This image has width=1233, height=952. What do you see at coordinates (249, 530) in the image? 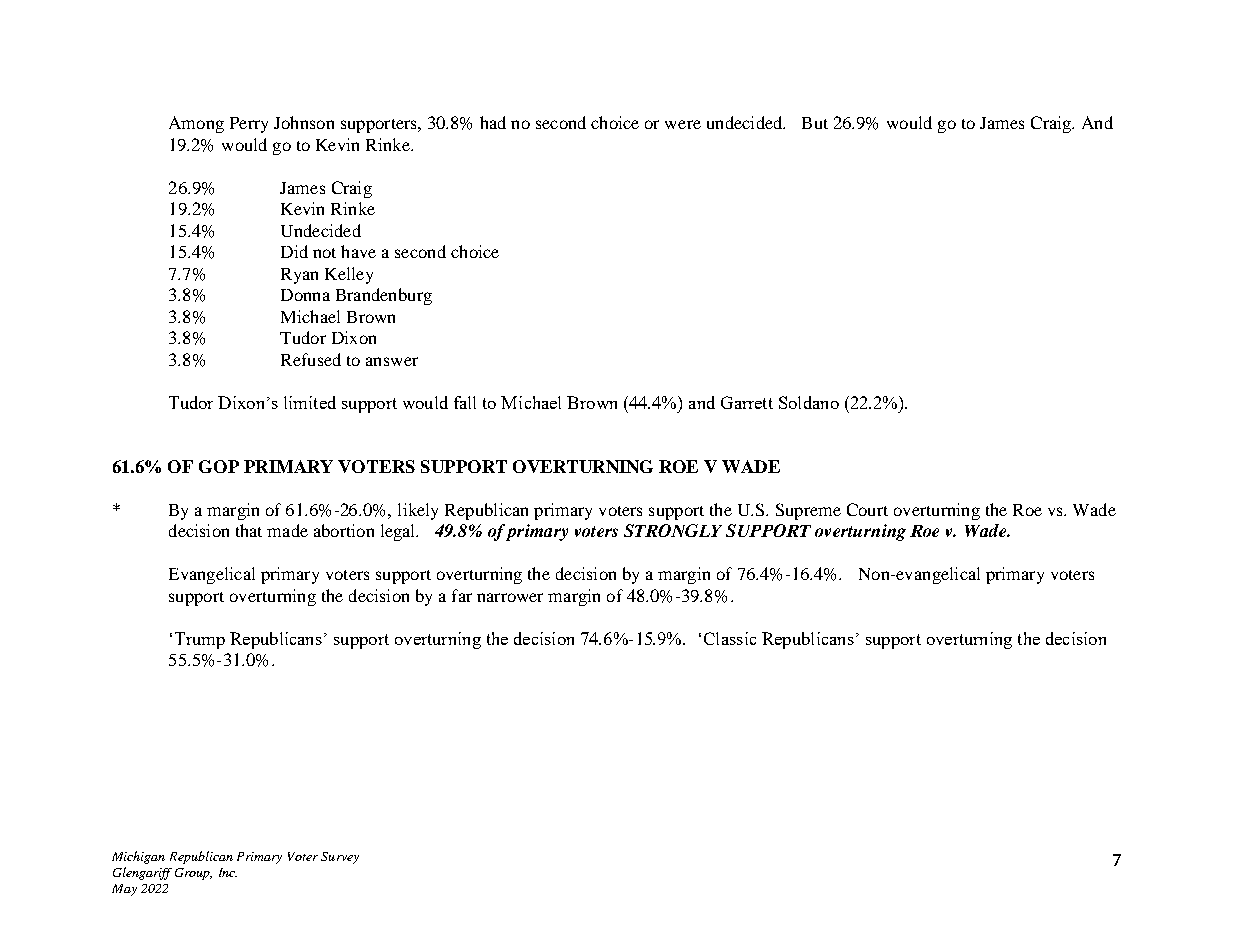
I see `that` at bounding box center [249, 530].
